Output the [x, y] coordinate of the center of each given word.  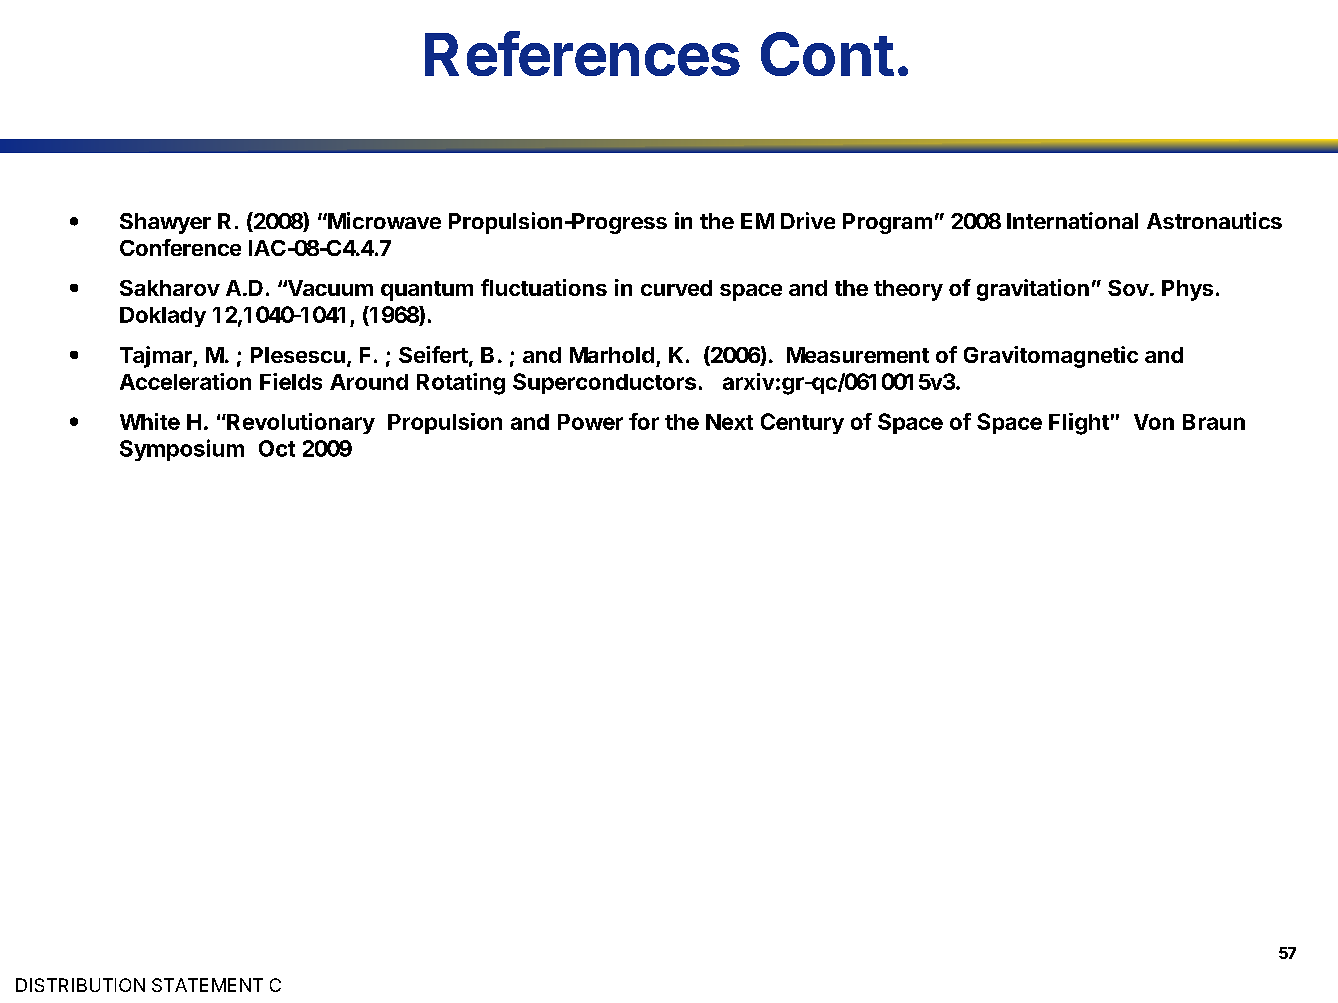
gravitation [1033, 290]
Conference [180, 247]
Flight [1079, 424]
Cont [827, 54]
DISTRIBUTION [80, 985]
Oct [277, 448]
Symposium [182, 450]
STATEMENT [207, 985]
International [1072, 220]
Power [590, 422]
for [644, 421]
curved [676, 288]
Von [1154, 422]
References [582, 53]
